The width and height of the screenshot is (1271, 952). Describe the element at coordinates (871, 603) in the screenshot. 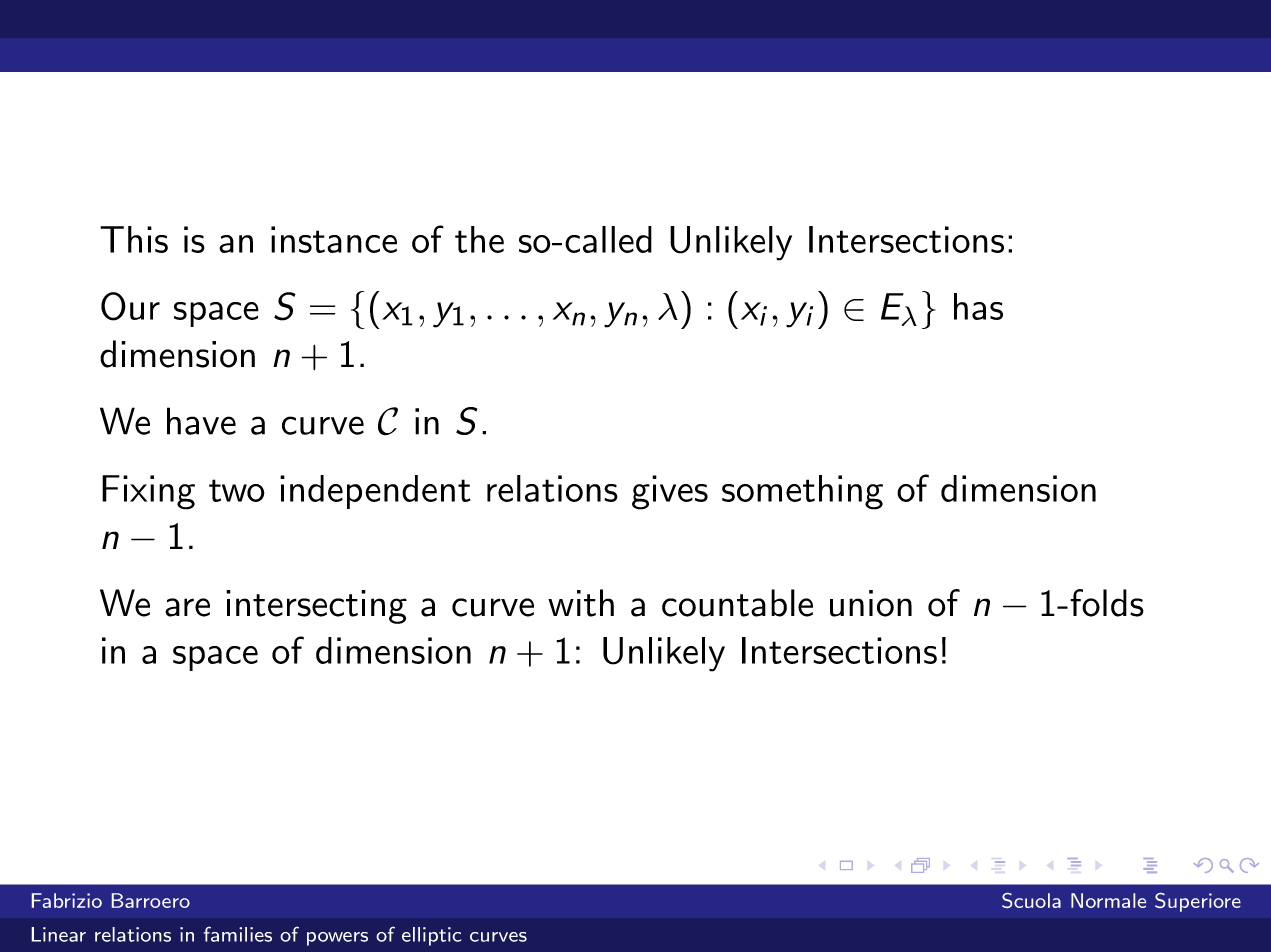

I see `union` at that location.
